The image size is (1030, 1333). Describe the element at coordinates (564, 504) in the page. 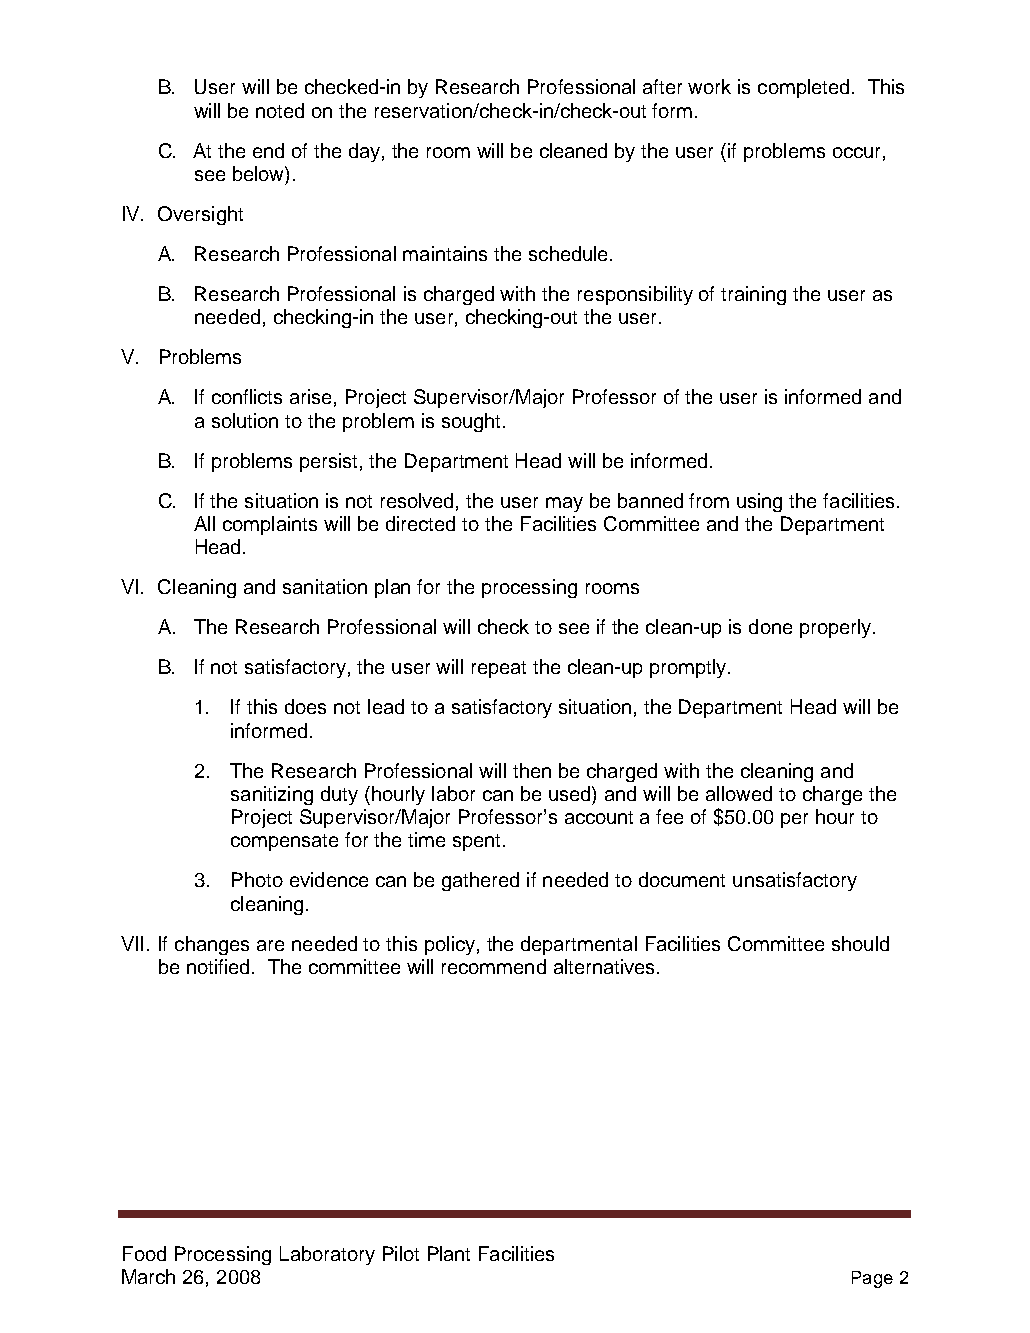

I see `may` at that location.
